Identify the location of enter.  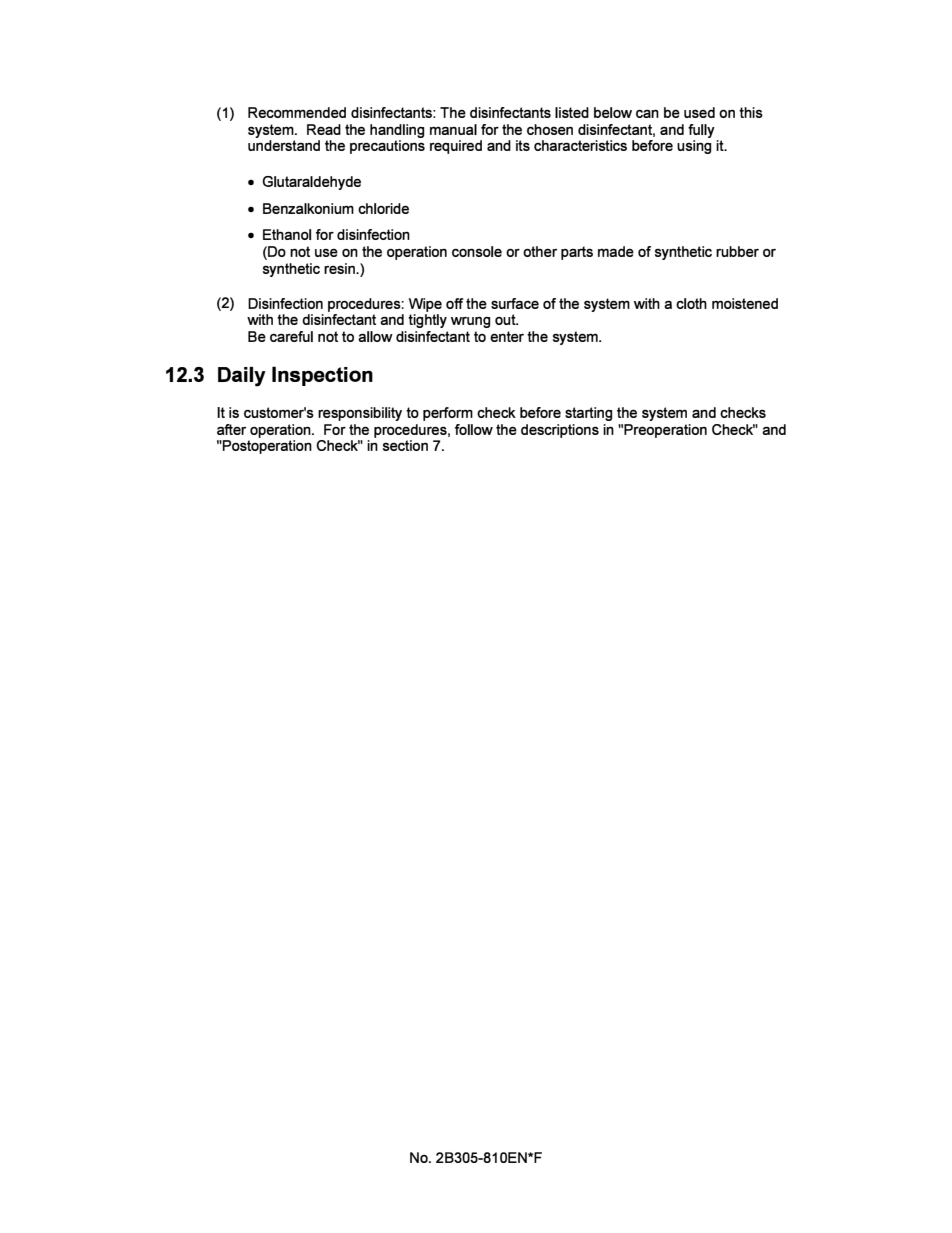
(507, 336).
